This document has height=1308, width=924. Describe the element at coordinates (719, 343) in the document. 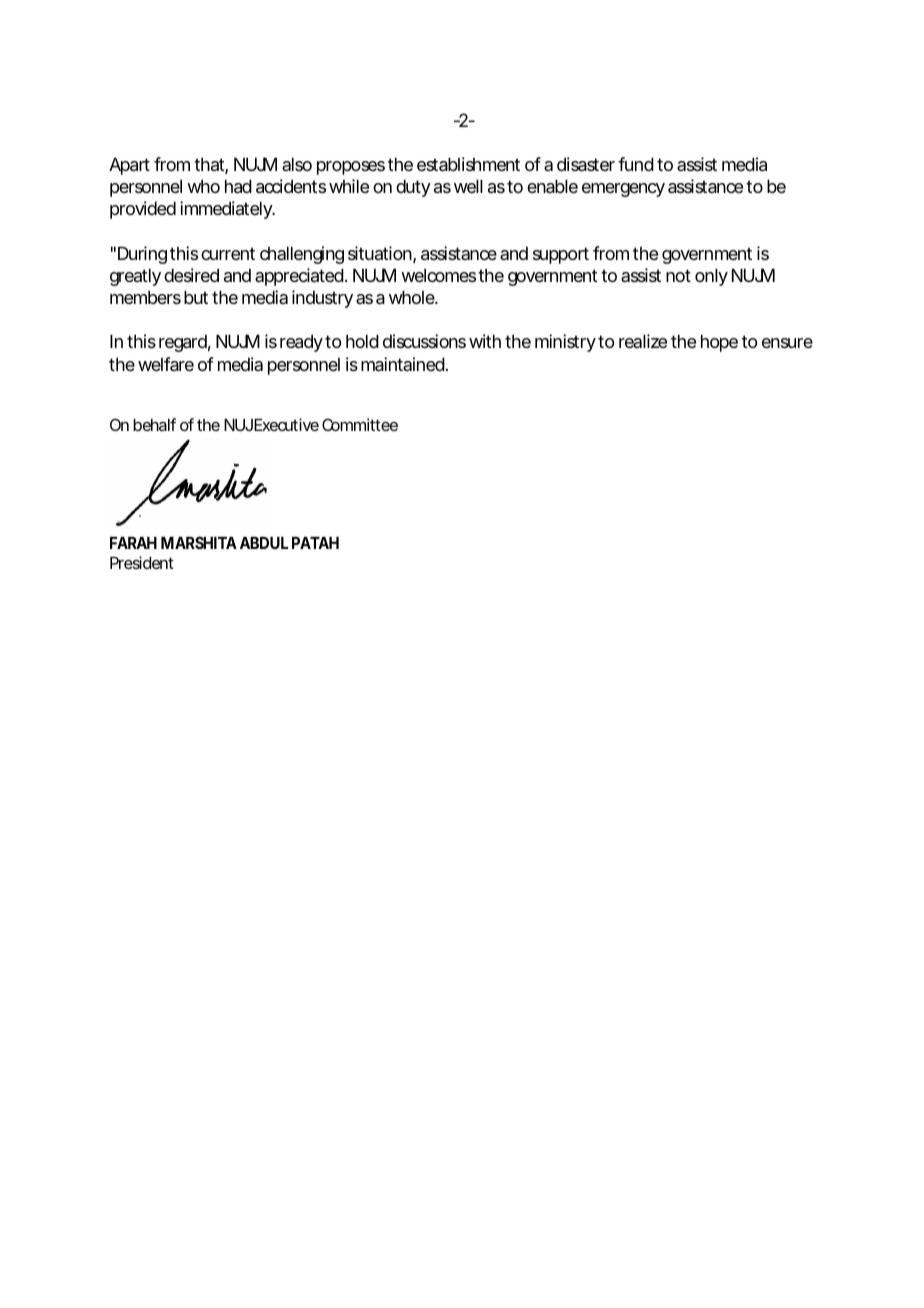

I see `hope` at that location.
